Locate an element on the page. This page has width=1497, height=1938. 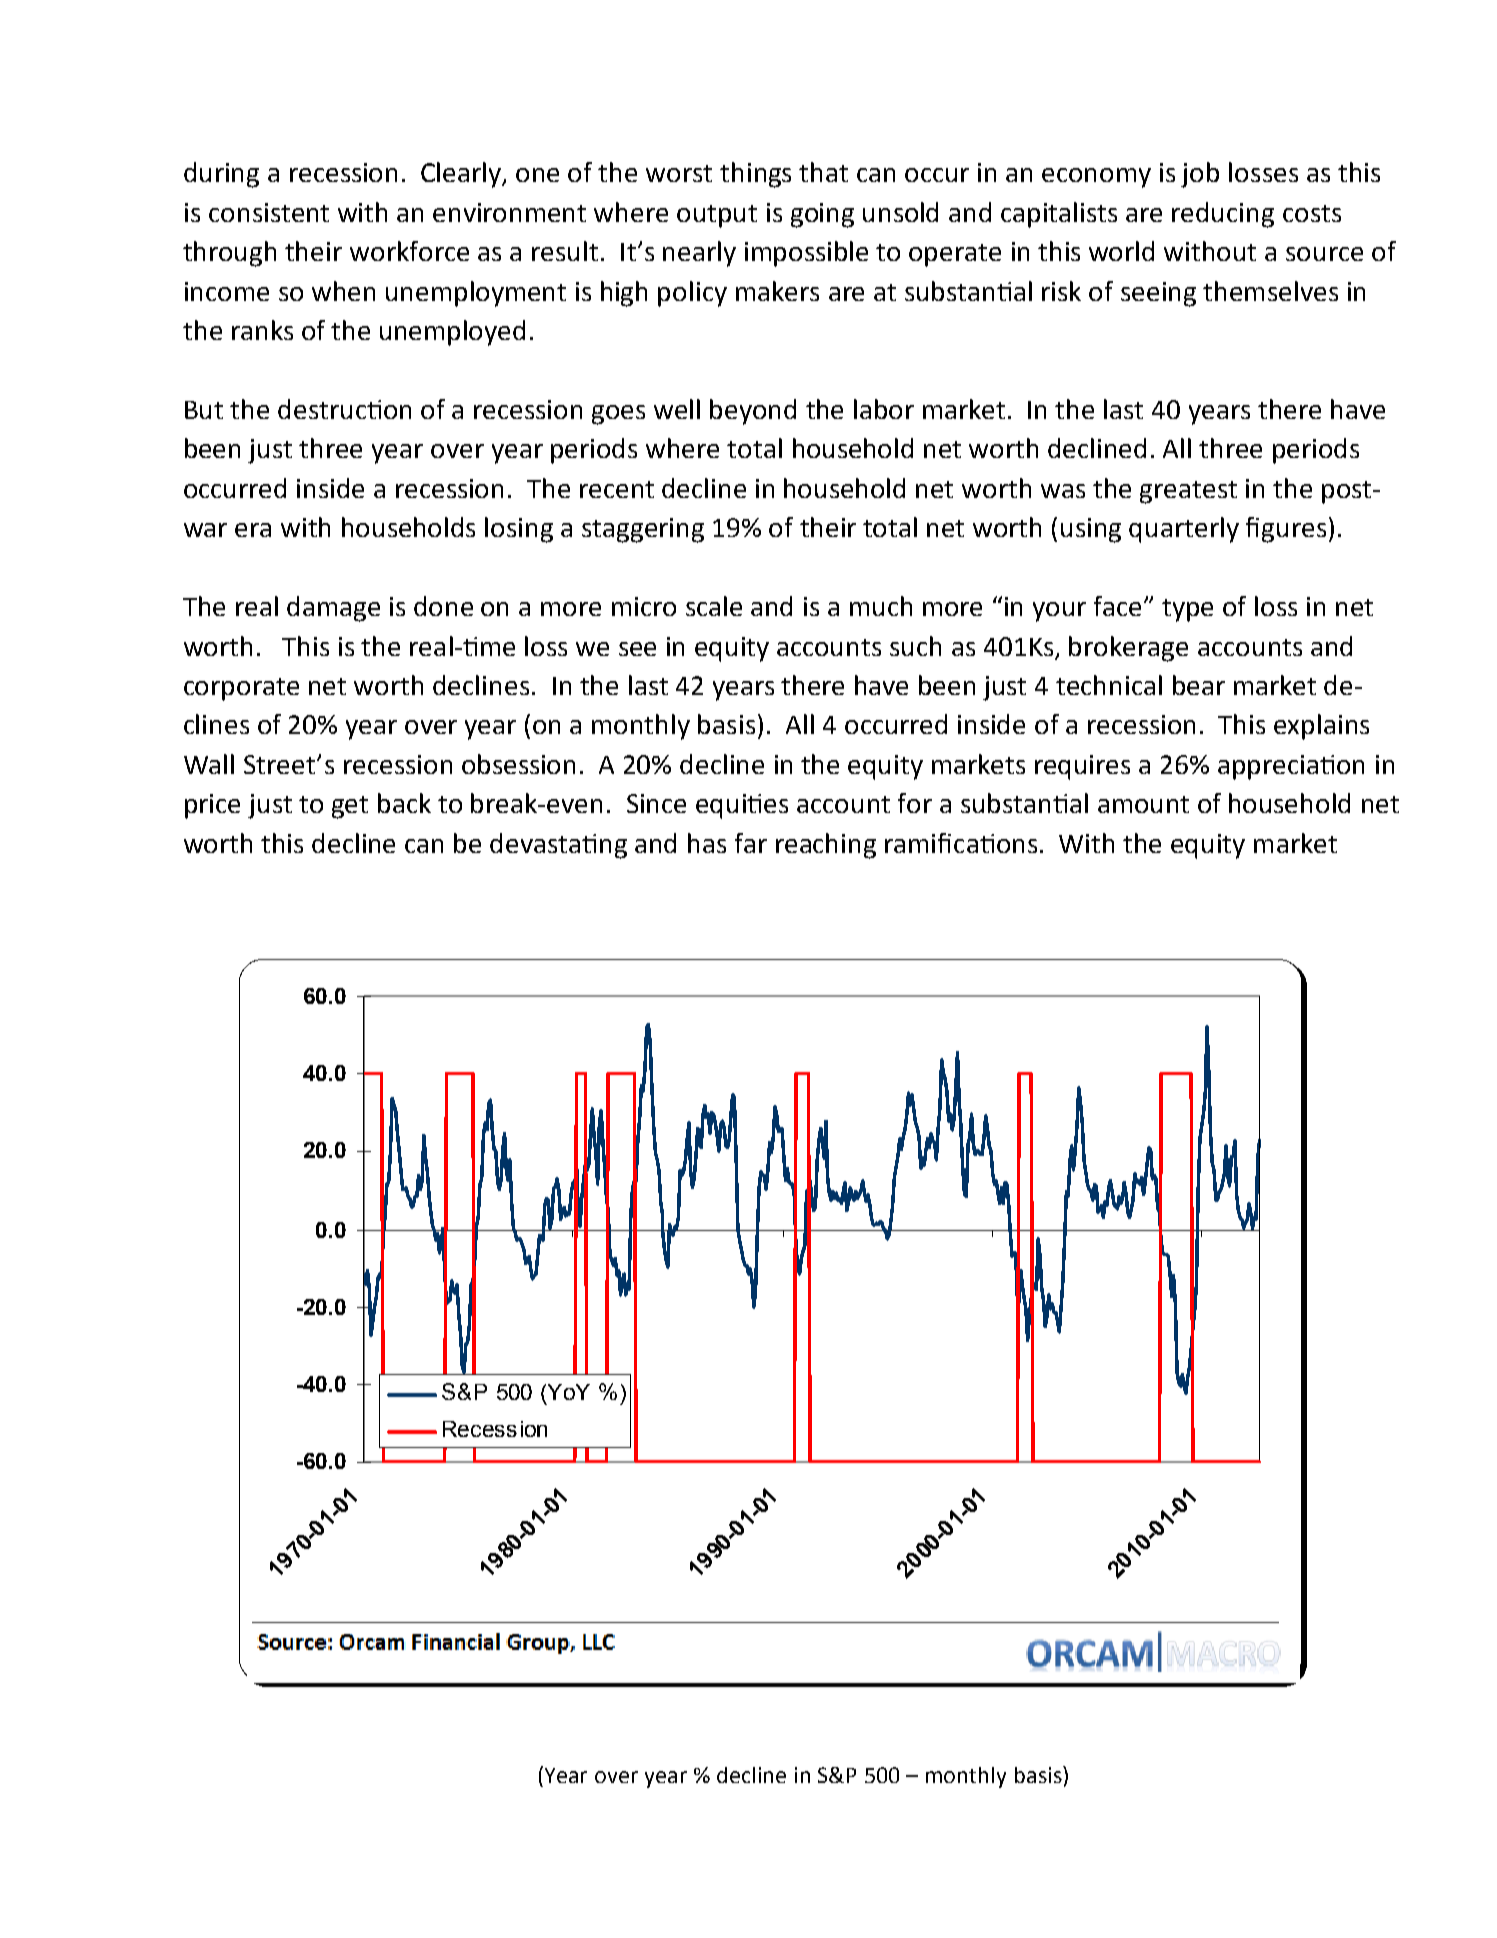
scale is located at coordinates (714, 606).
